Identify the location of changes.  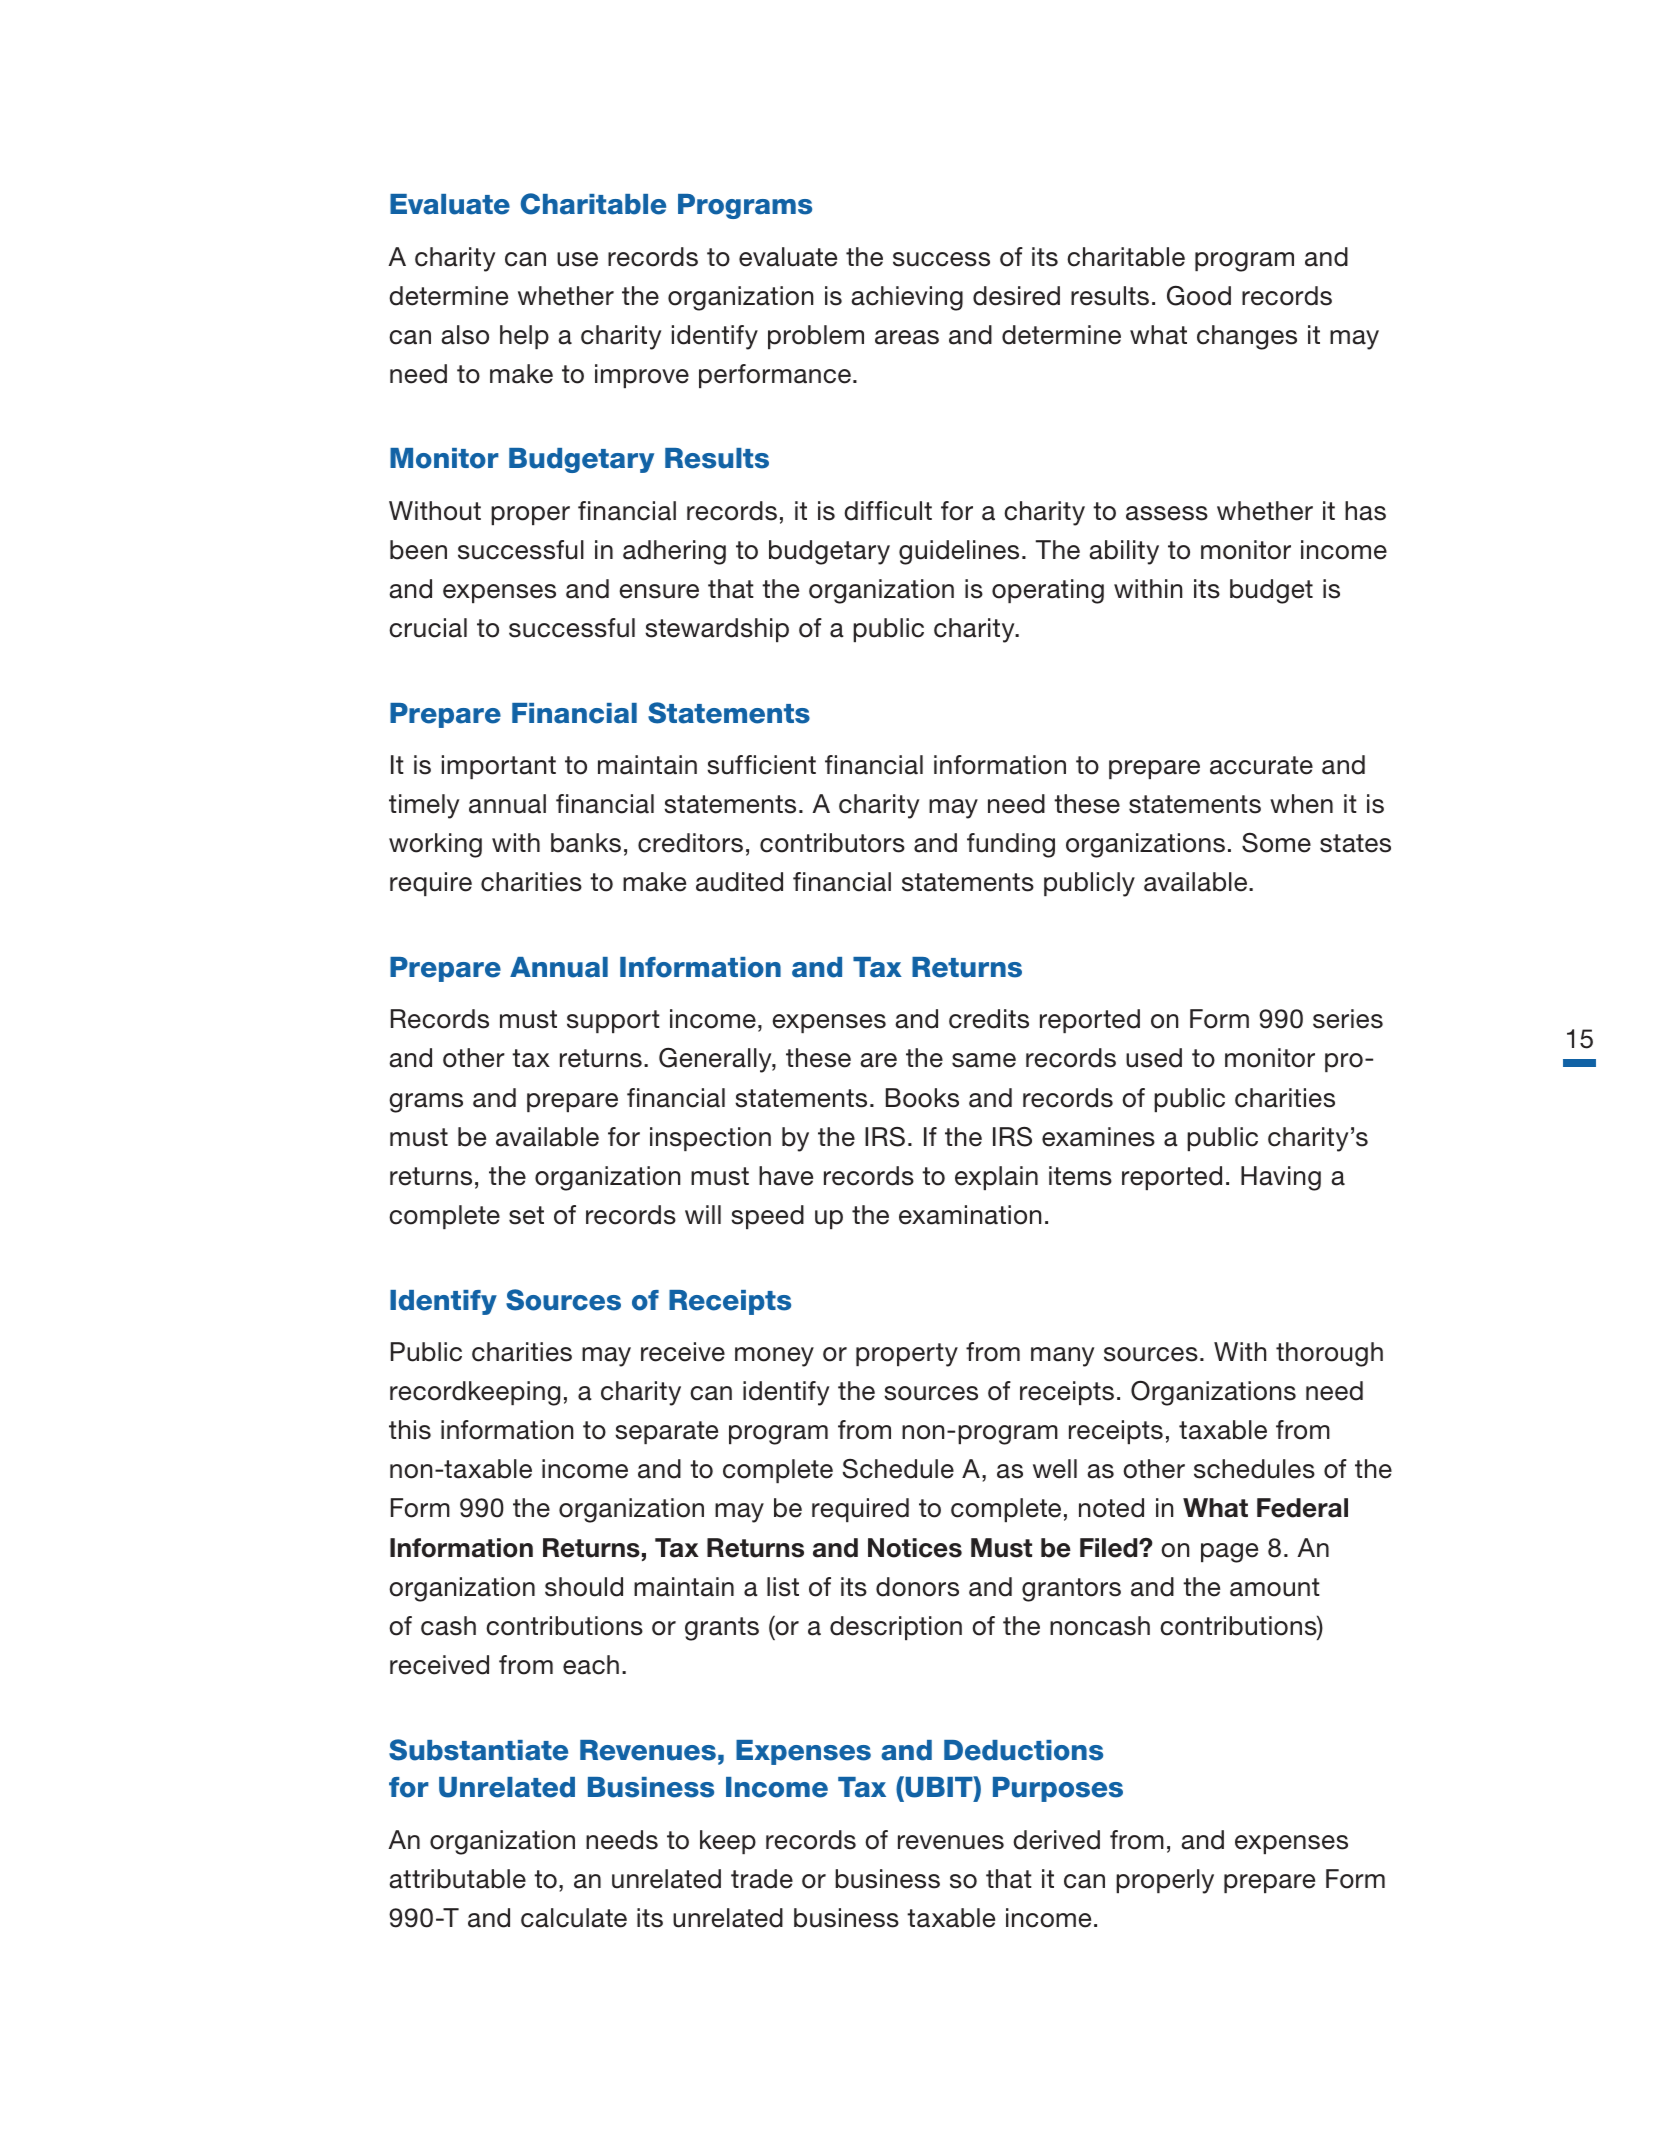
(1247, 337).
